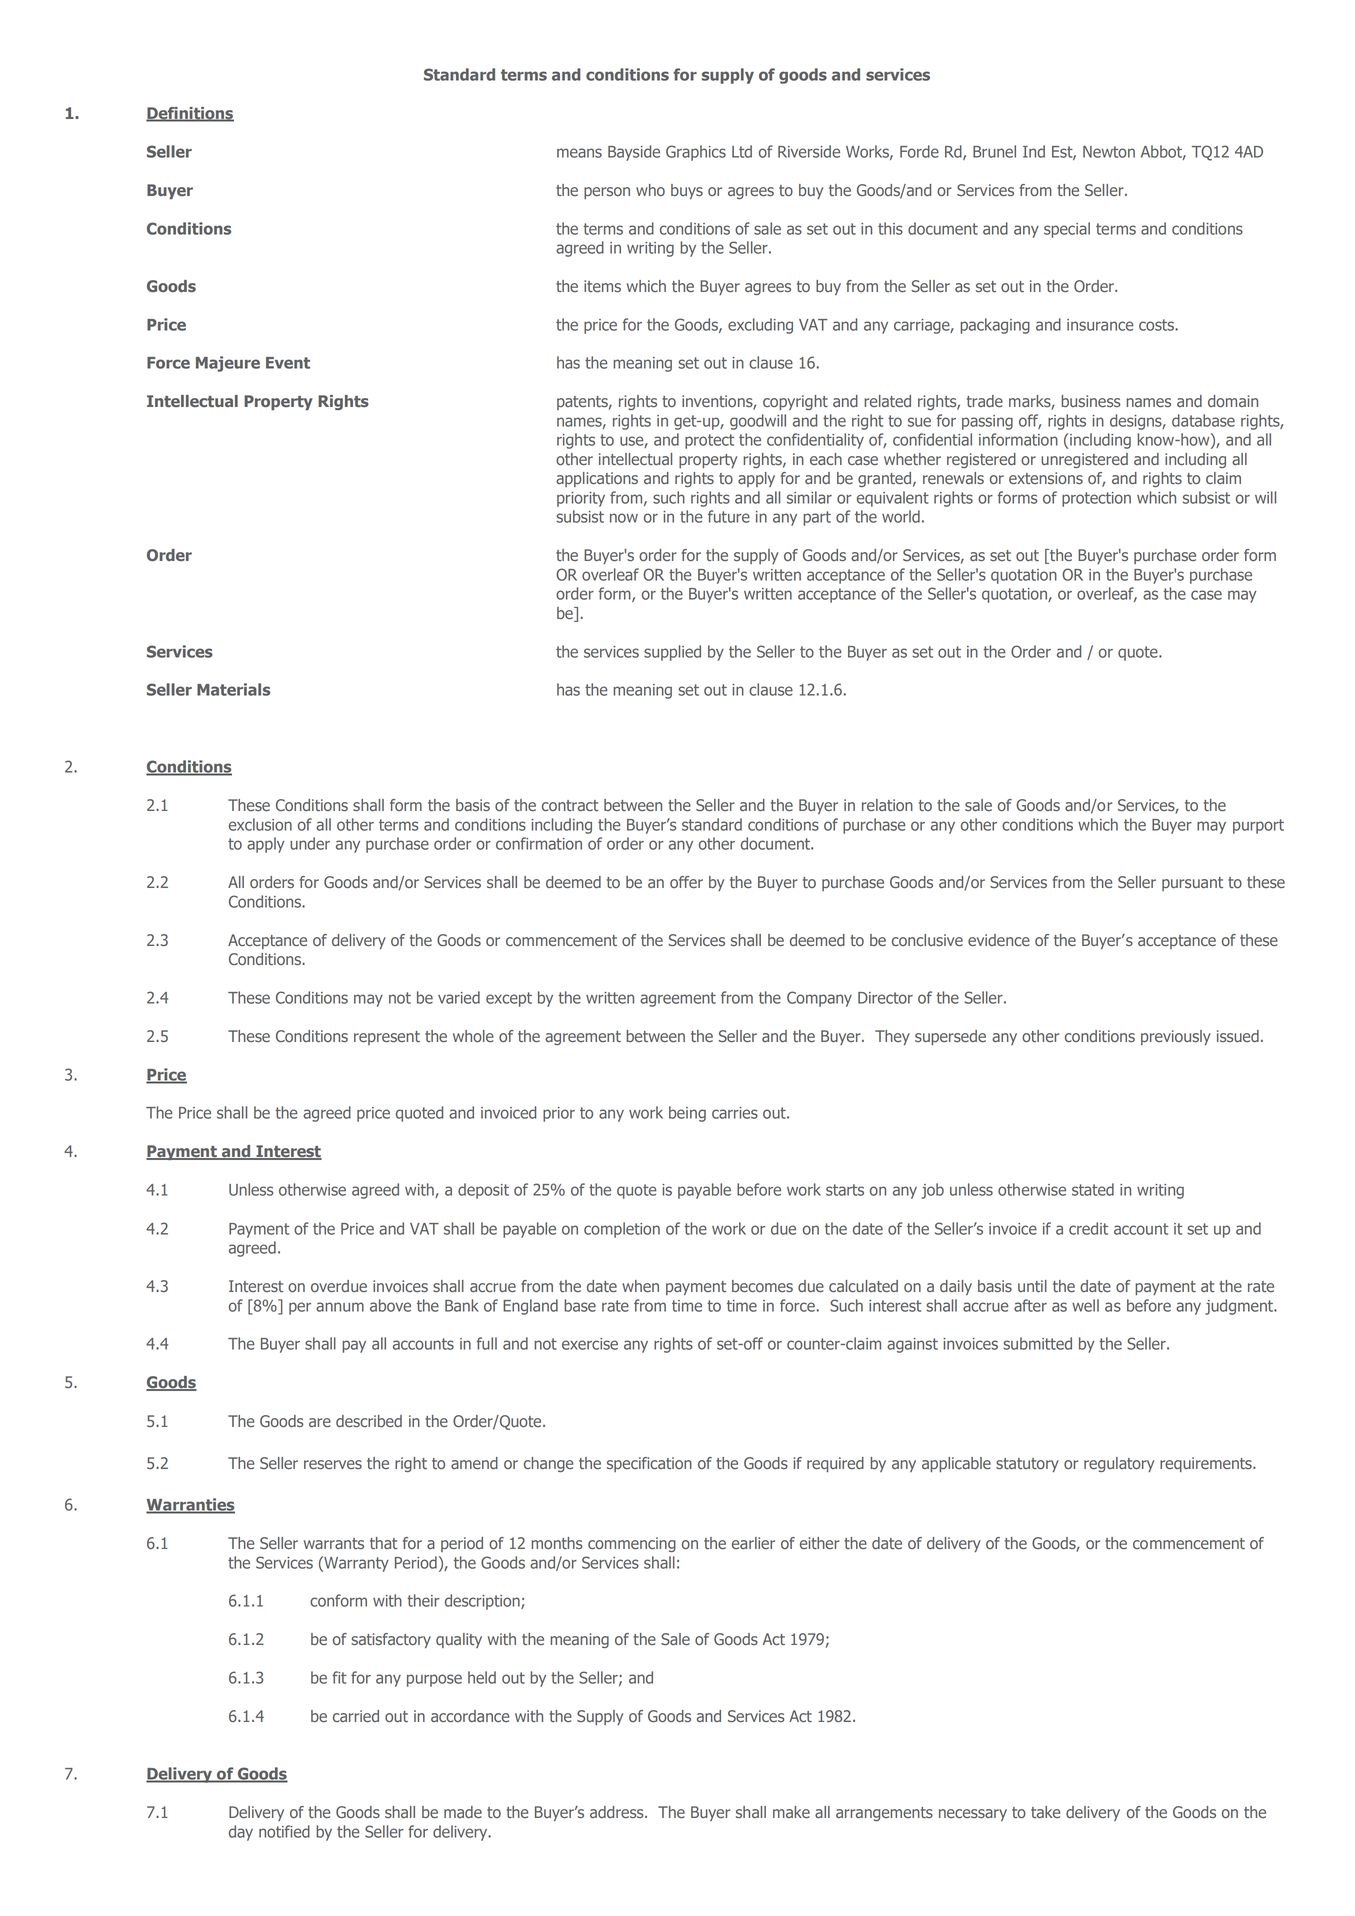 This image has height=1916, width=1355. Describe the element at coordinates (1119, 1464) in the image. I see `regulatory` at that location.
